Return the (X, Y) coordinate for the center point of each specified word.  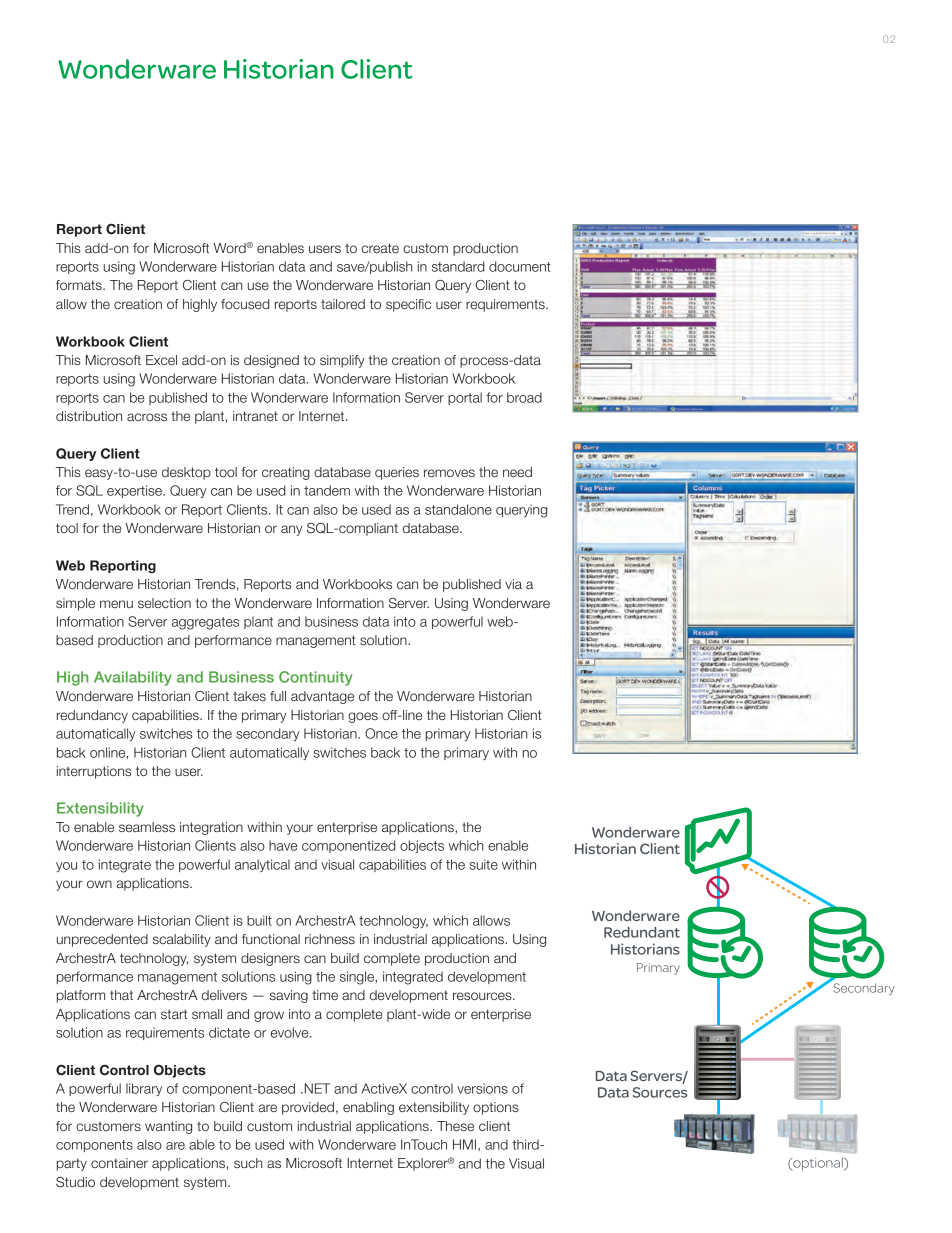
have (283, 845)
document (520, 266)
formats (80, 285)
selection (164, 603)
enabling (368, 1108)
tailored (343, 304)
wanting (168, 1127)
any (291, 530)
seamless (147, 827)
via (513, 584)
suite (483, 864)
